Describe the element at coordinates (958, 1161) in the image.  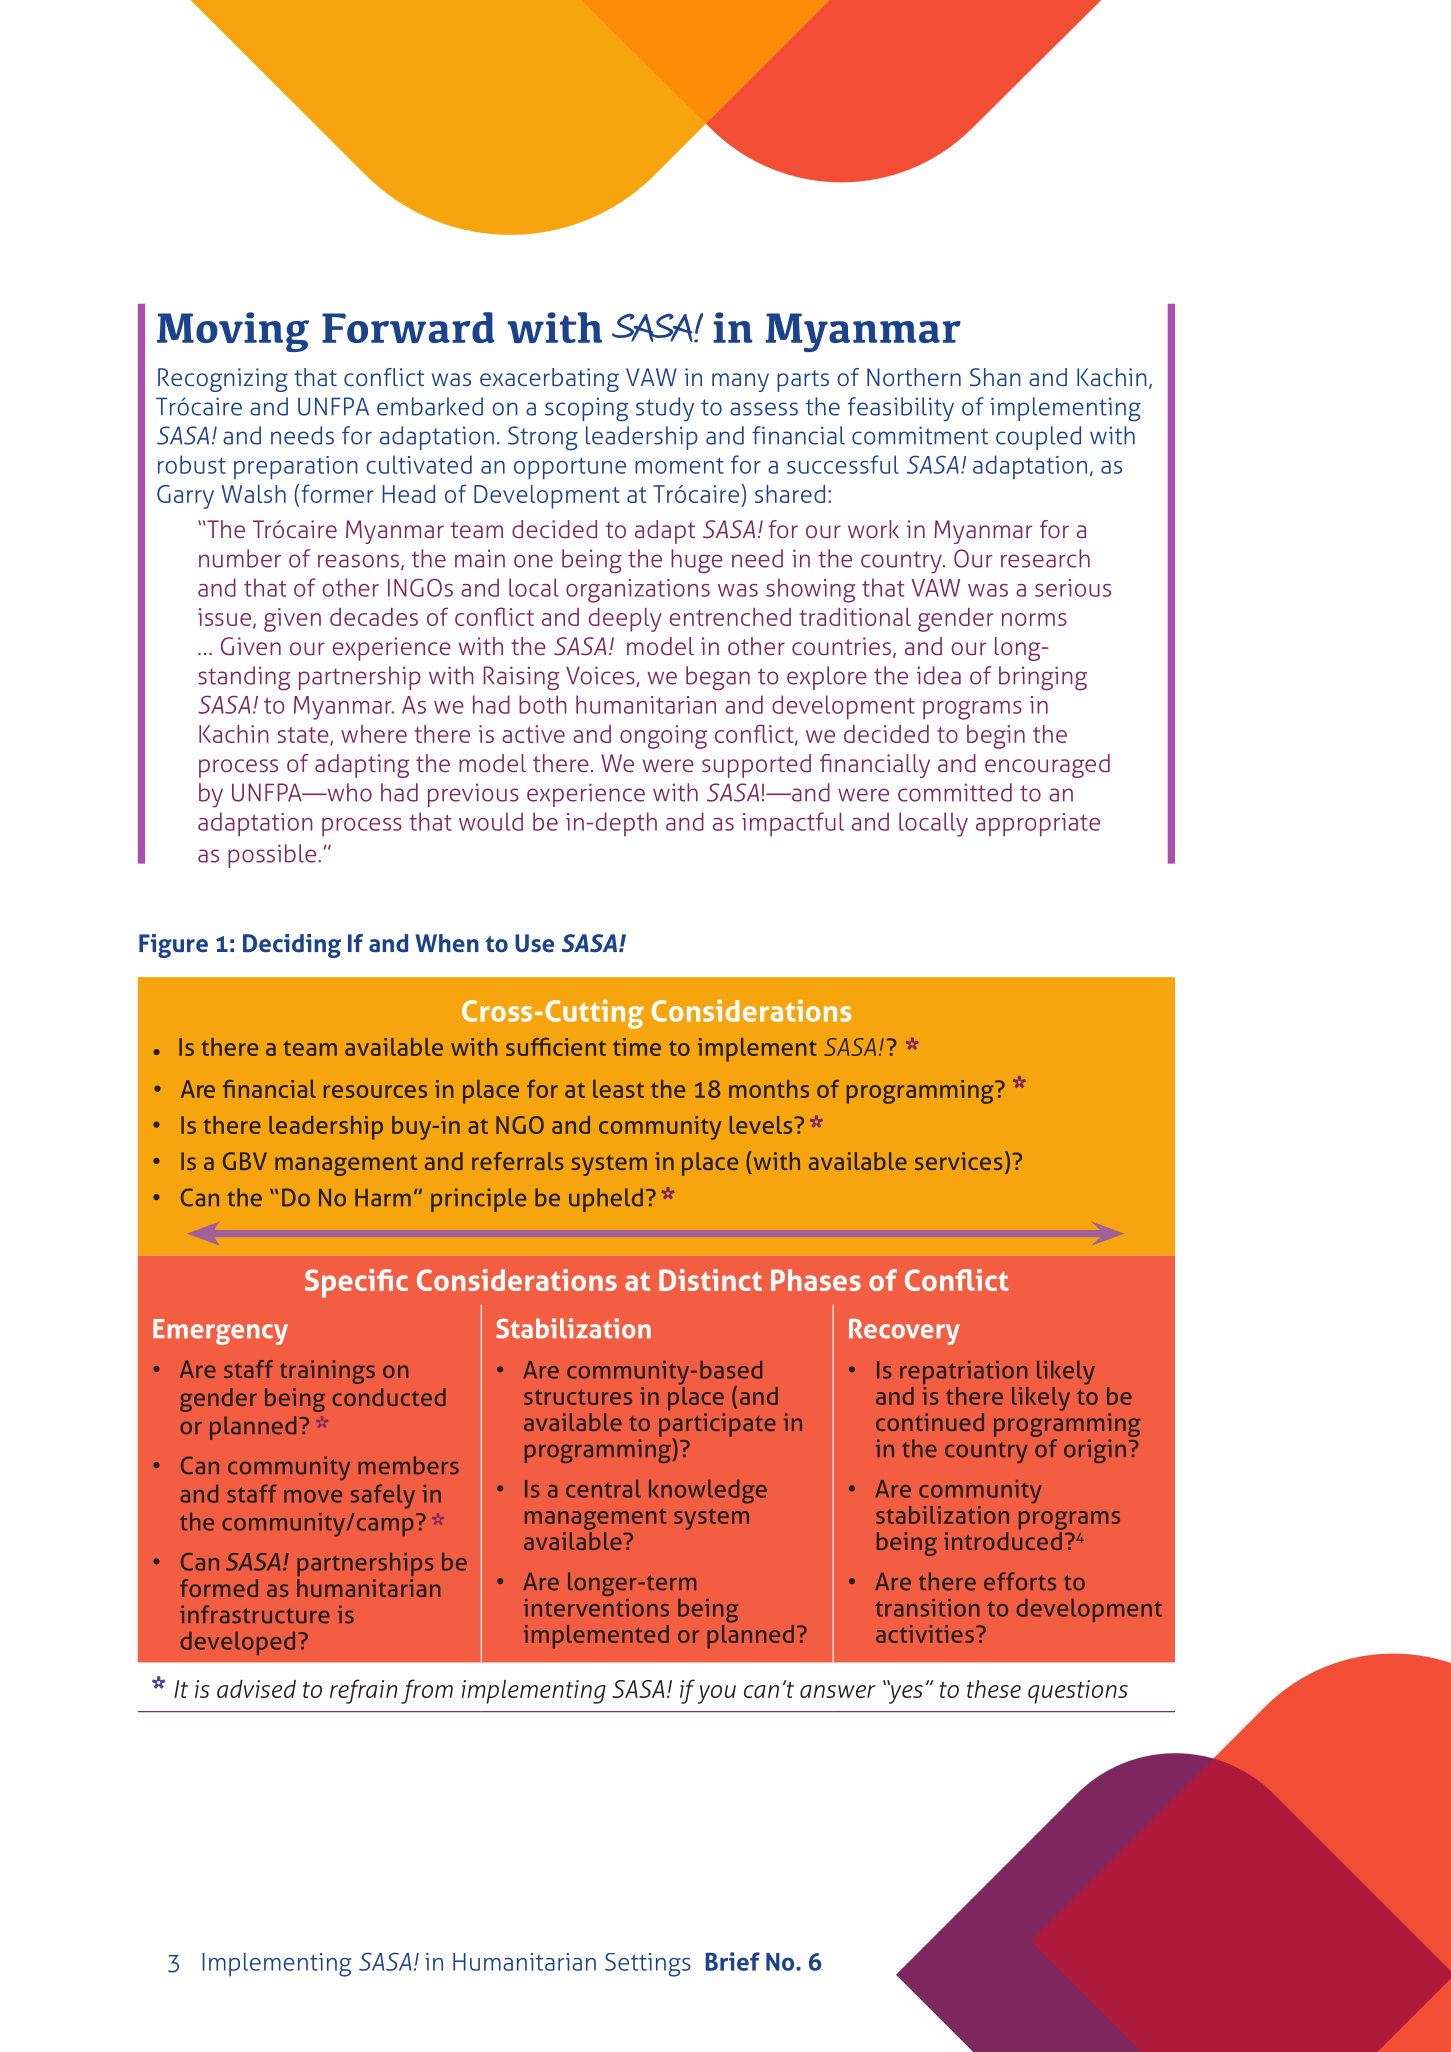
I see `services` at that location.
